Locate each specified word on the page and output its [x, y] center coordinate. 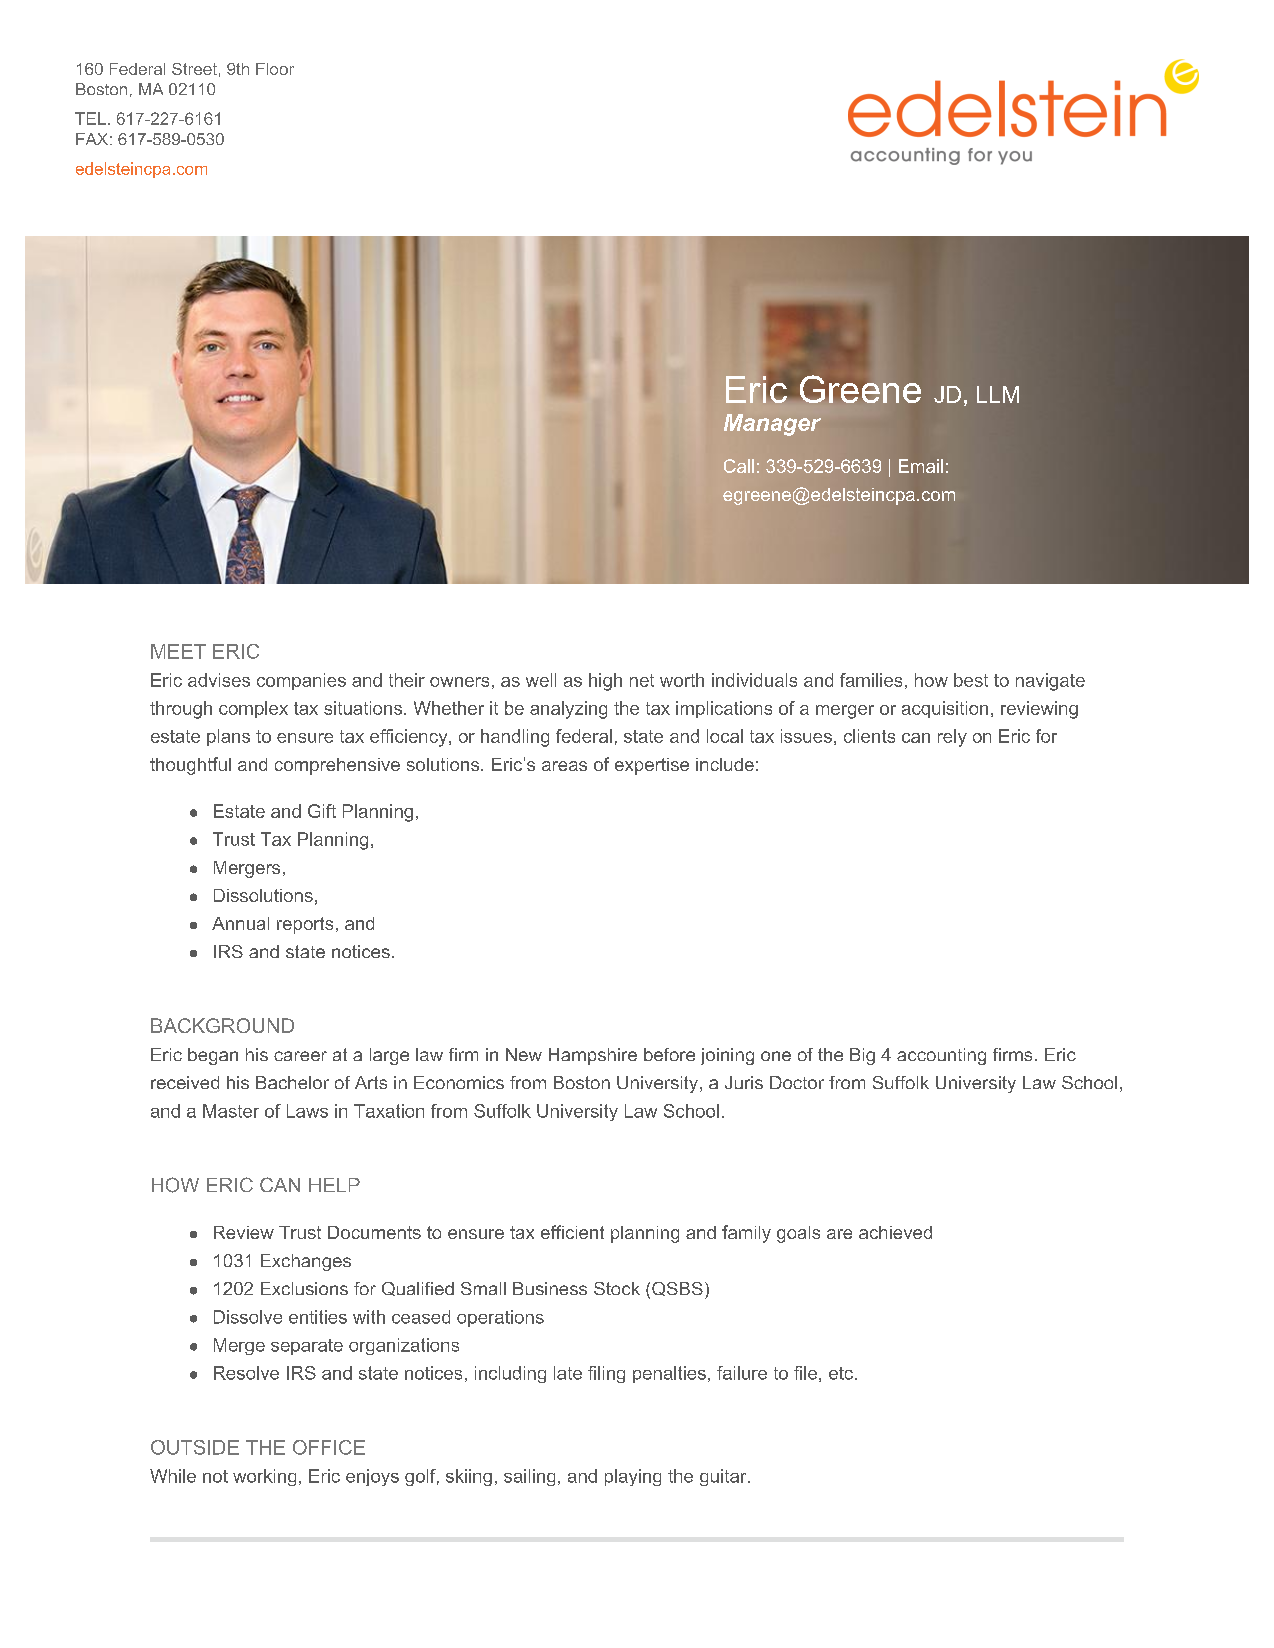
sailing [529, 1477]
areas [564, 766]
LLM [998, 394]
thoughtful [190, 766]
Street [194, 69]
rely [952, 738]
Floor [275, 69]
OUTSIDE [195, 1447]
